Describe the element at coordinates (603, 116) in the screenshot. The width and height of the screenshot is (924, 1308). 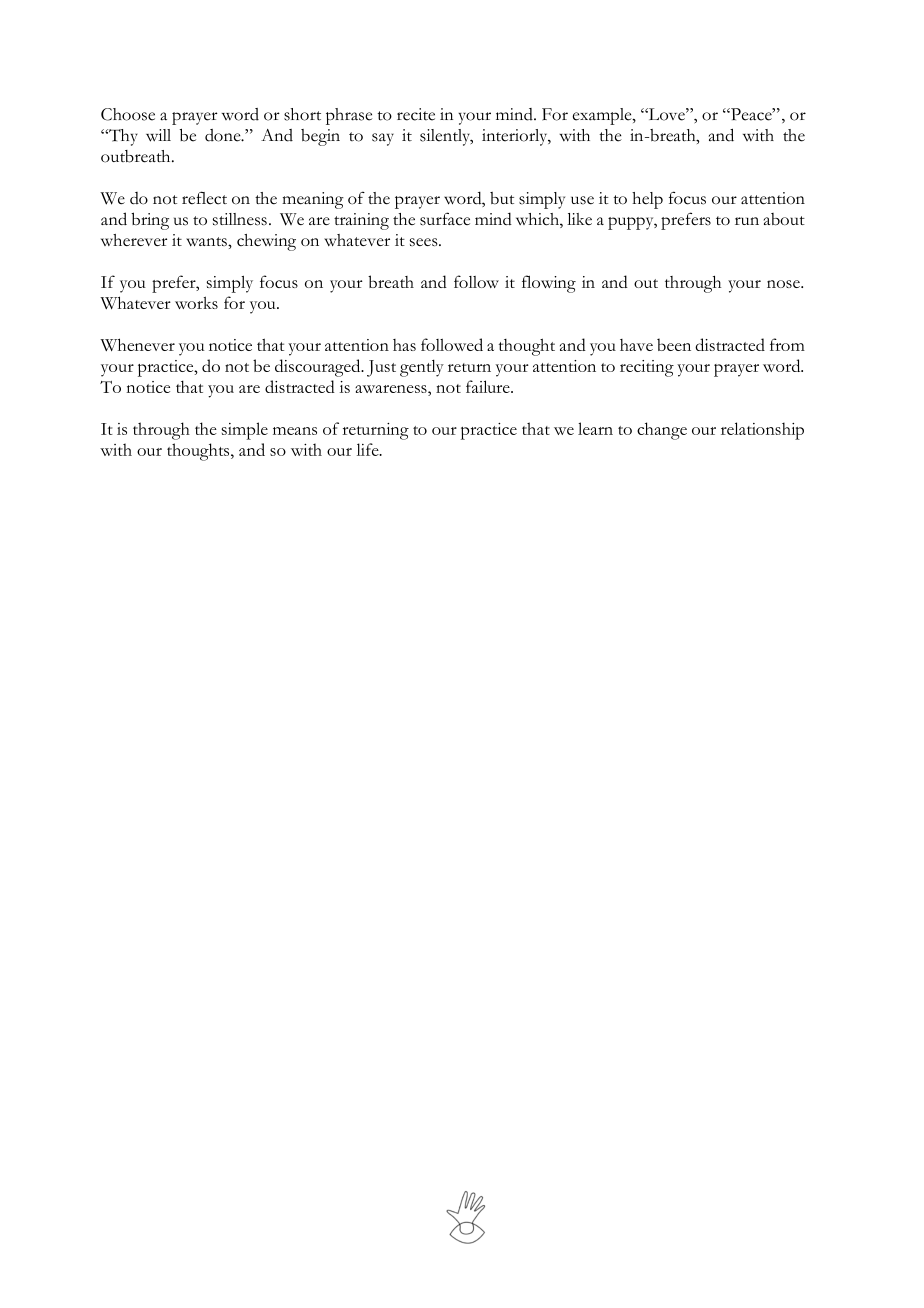
I see `example` at that location.
